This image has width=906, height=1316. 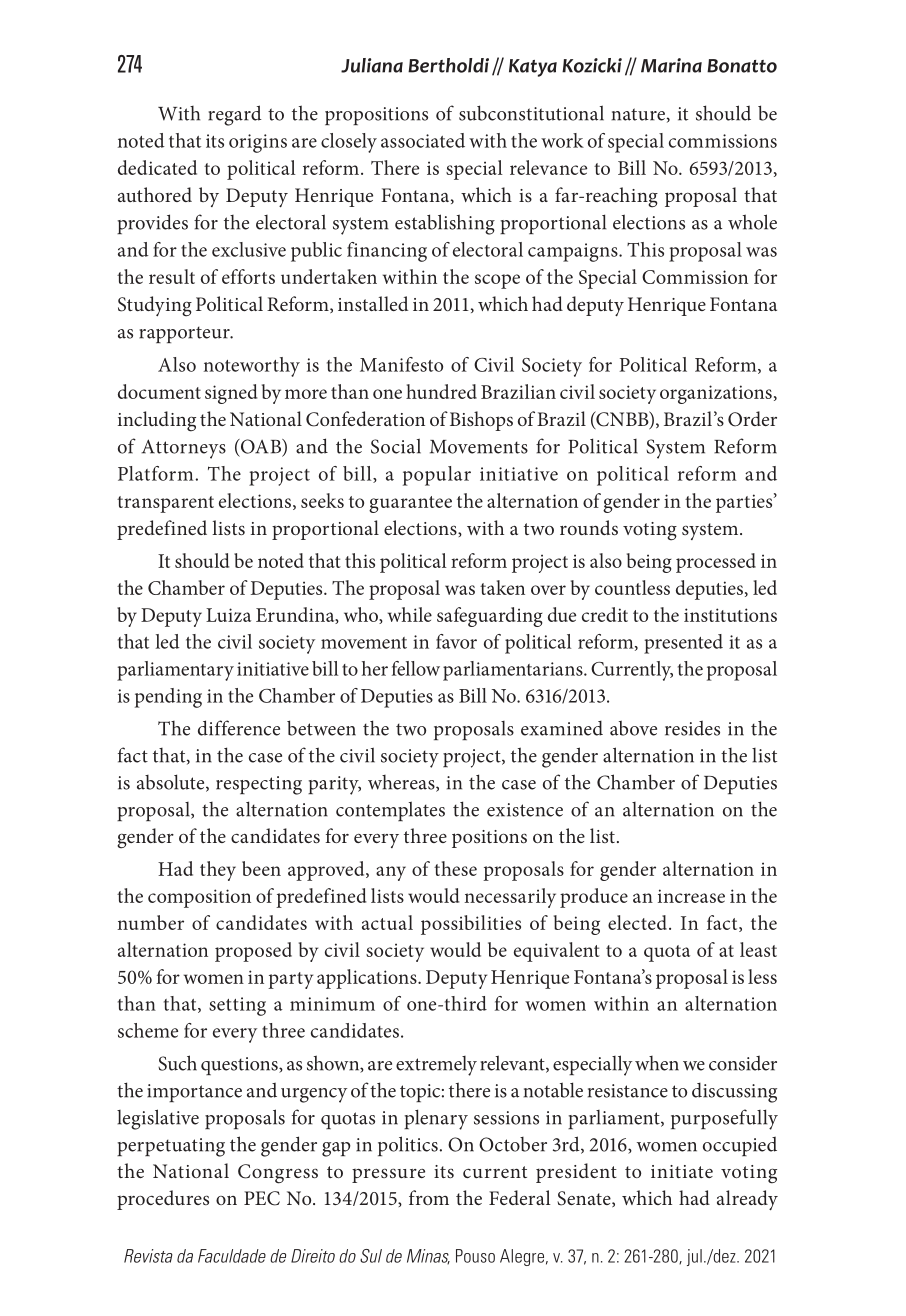 What do you see at coordinates (455, 868) in the image?
I see `these` at bounding box center [455, 868].
